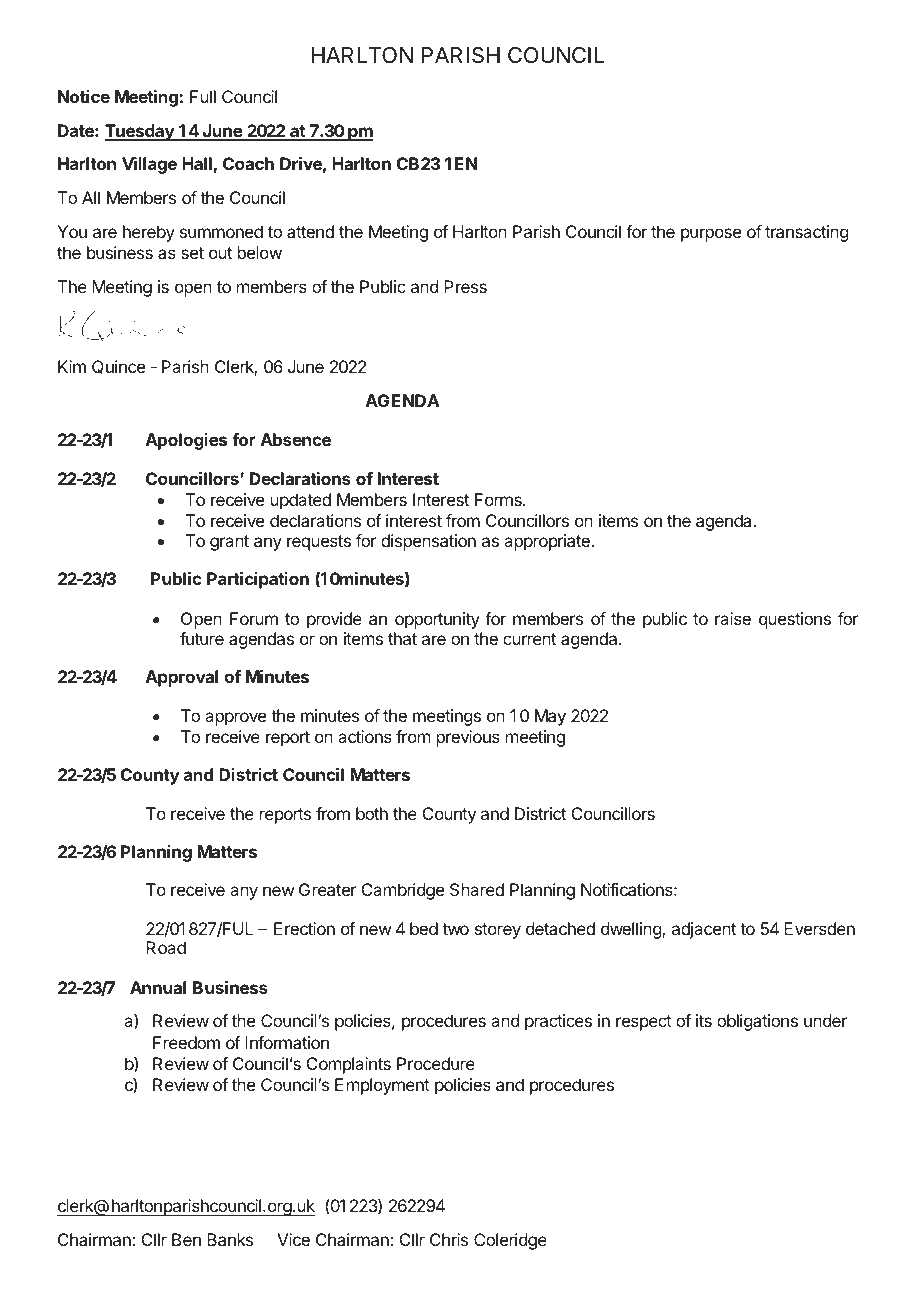 The image size is (924, 1308). I want to click on two, so click(455, 929).
